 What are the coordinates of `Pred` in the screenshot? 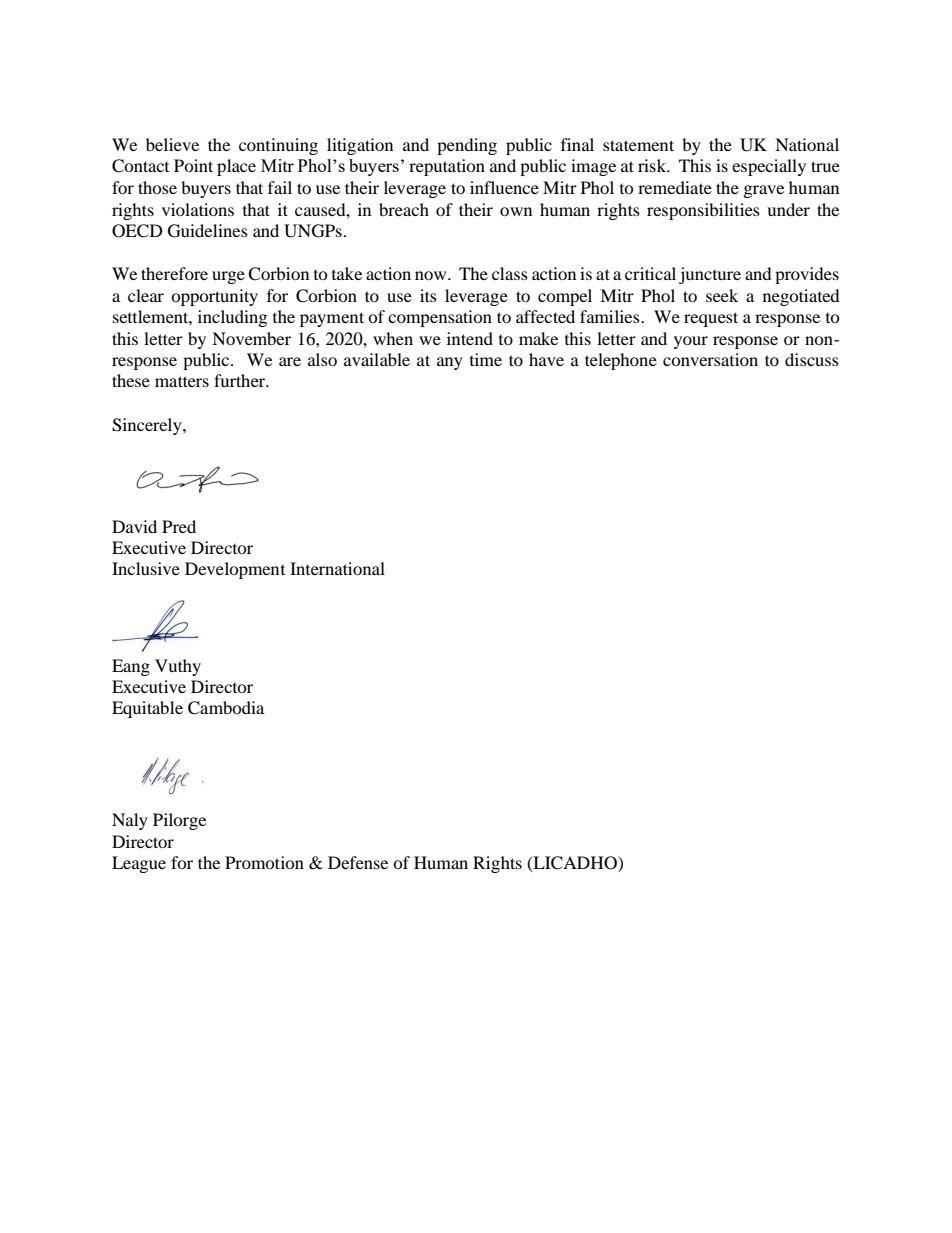 It's located at (179, 526).
